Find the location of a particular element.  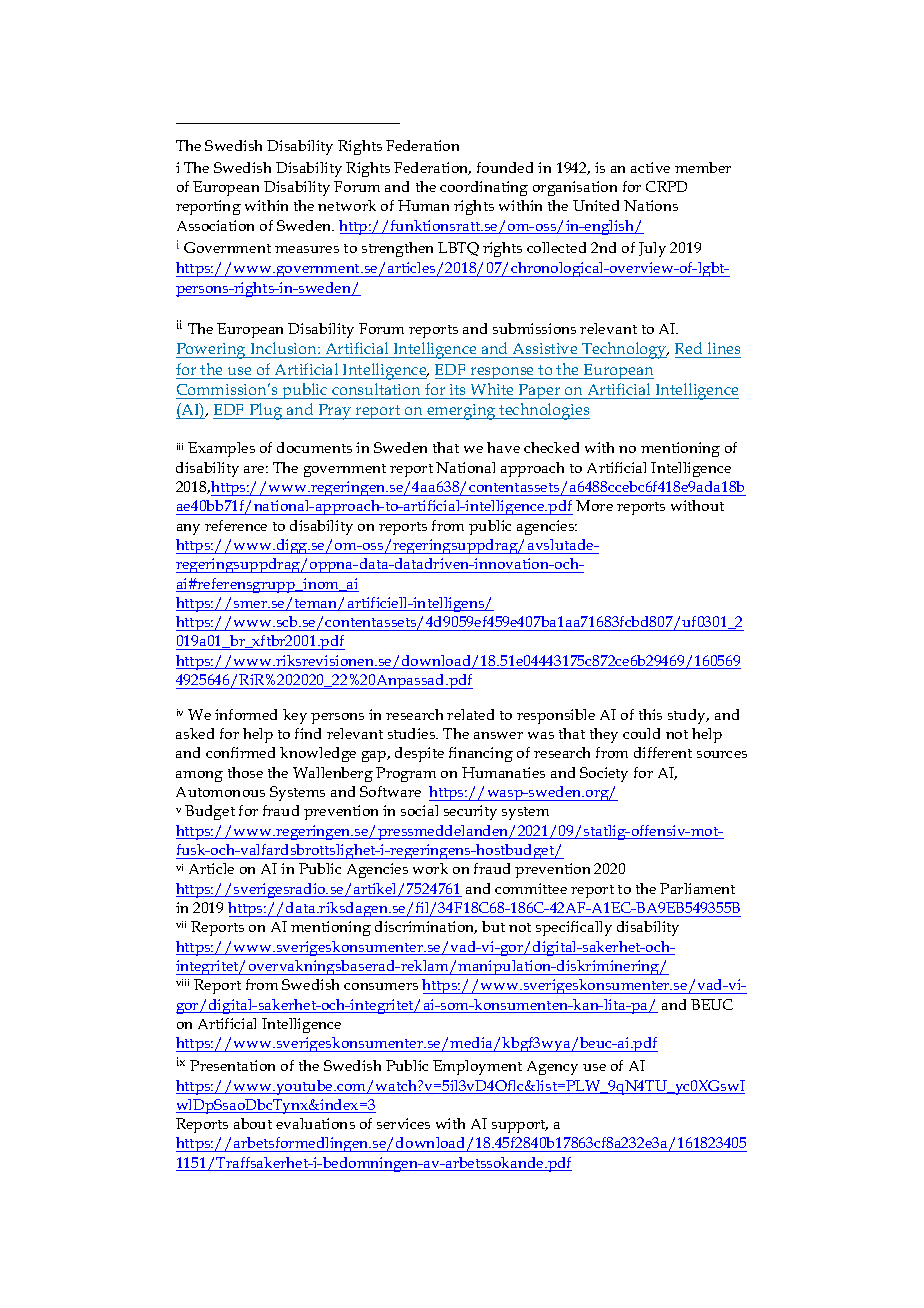

coordinating is located at coordinates (484, 188).
